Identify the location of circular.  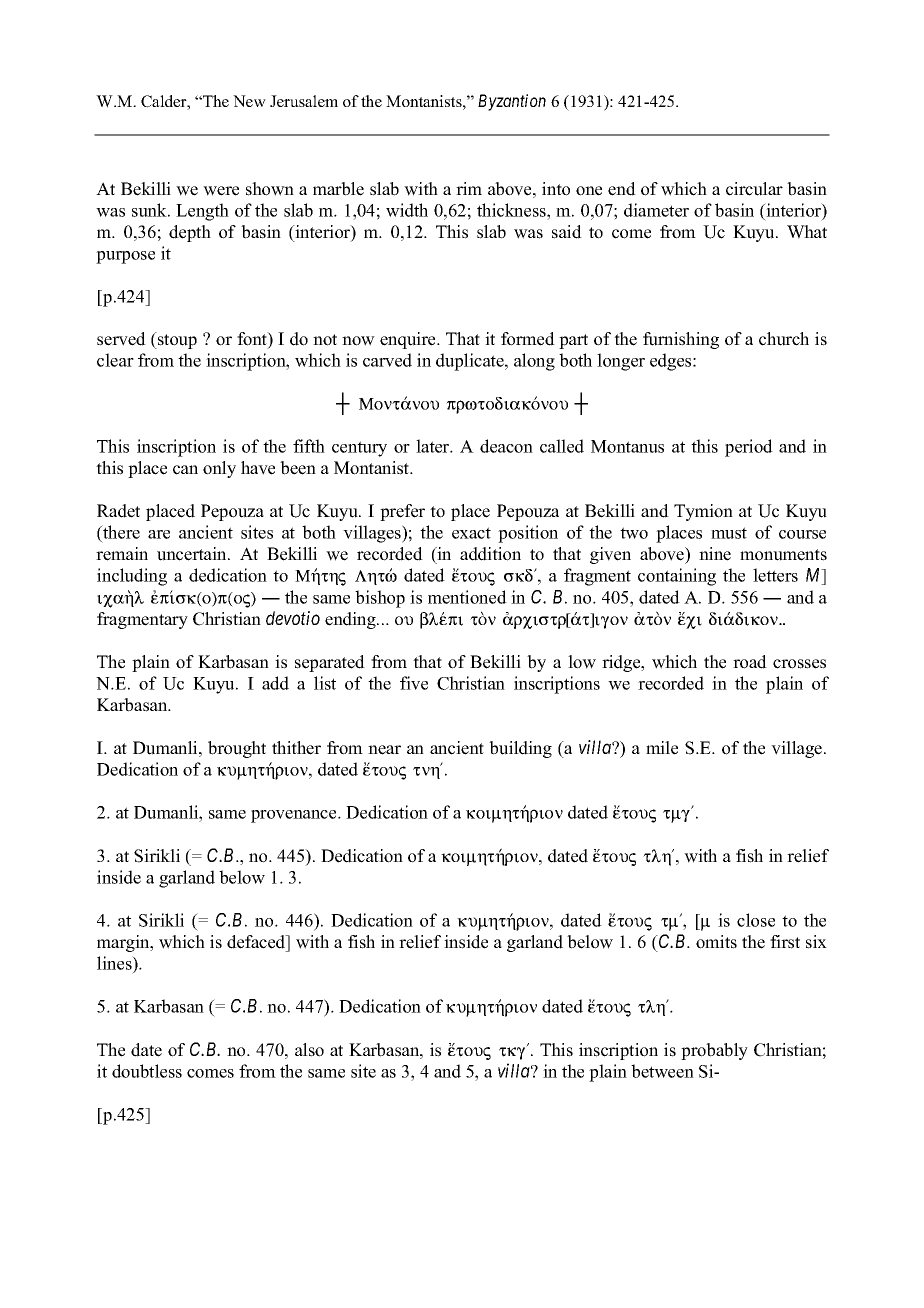
(754, 189).
